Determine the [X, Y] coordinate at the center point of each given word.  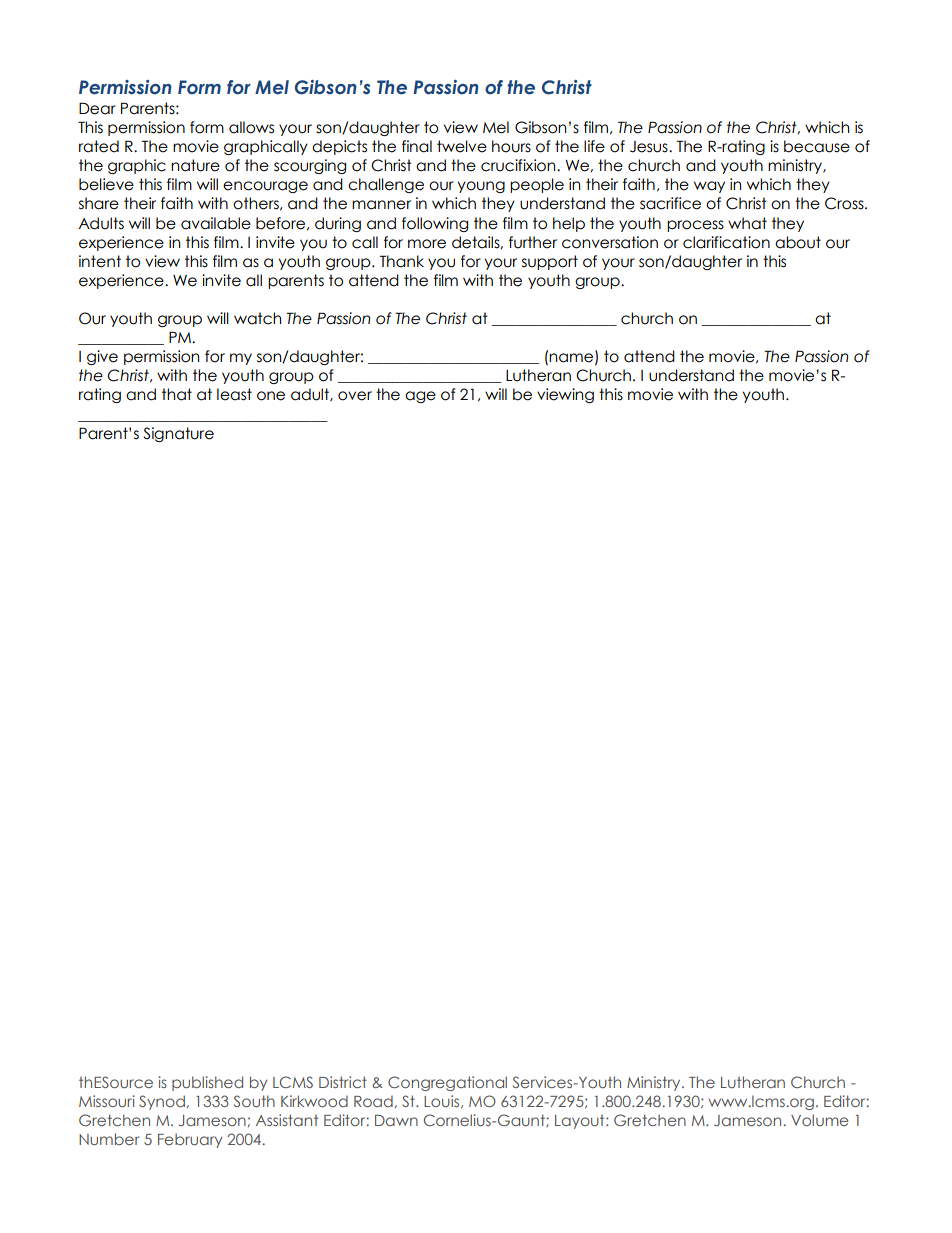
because [817, 146]
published [207, 1083]
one [271, 396]
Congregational [447, 1083]
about [798, 242]
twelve [462, 146]
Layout [581, 1122]
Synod [162, 1102]
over [355, 396]
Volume [820, 1120]
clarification [726, 242]
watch [257, 318]
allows [251, 127]
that [177, 394]
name [571, 358]
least [234, 394]
